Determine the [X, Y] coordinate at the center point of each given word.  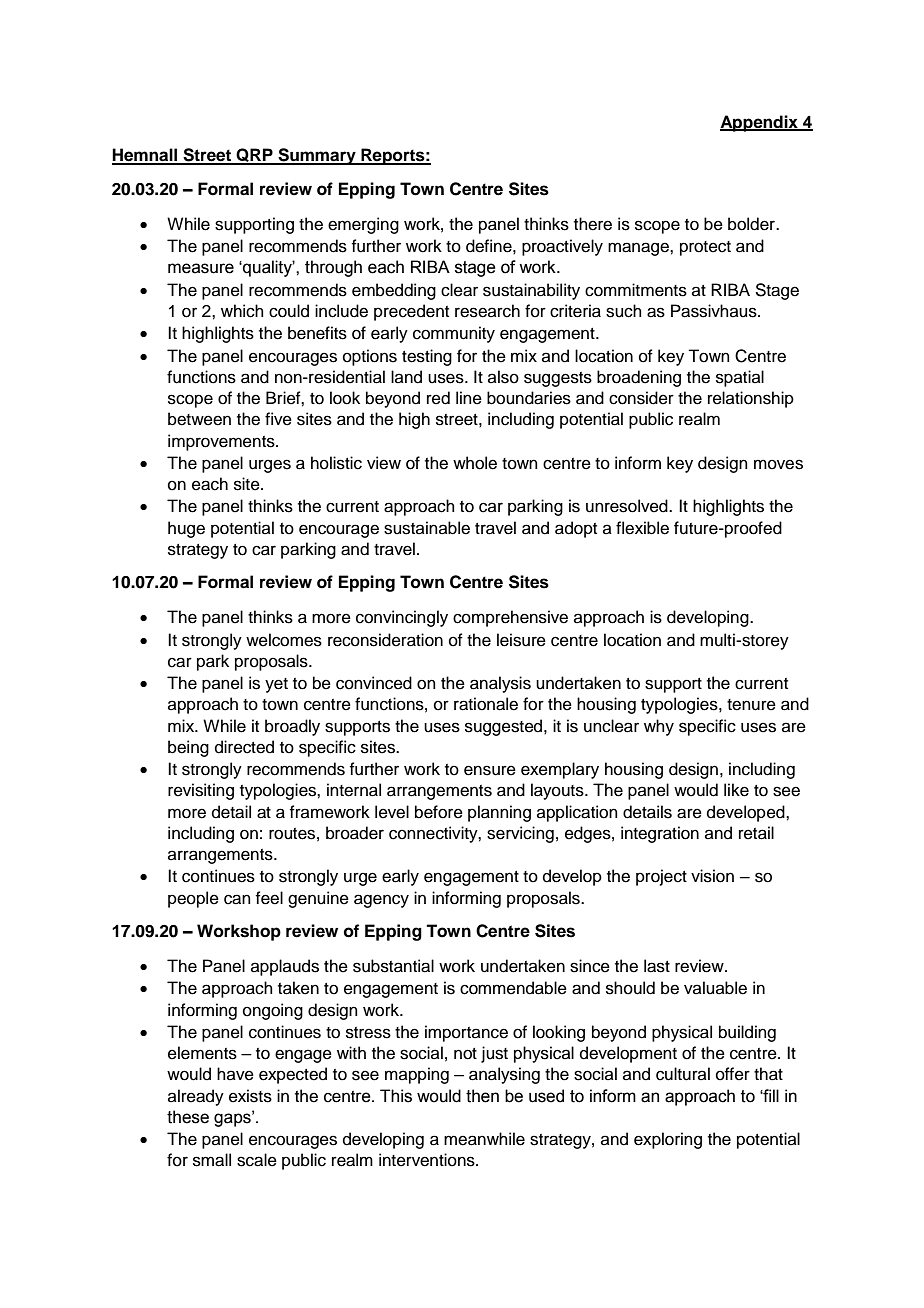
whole [475, 463]
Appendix [760, 123]
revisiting [201, 791]
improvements [222, 442]
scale [257, 1160]
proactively [562, 247]
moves [778, 464]
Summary [317, 156]
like [736, 790]
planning [499, 813]
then [482, 1096]
